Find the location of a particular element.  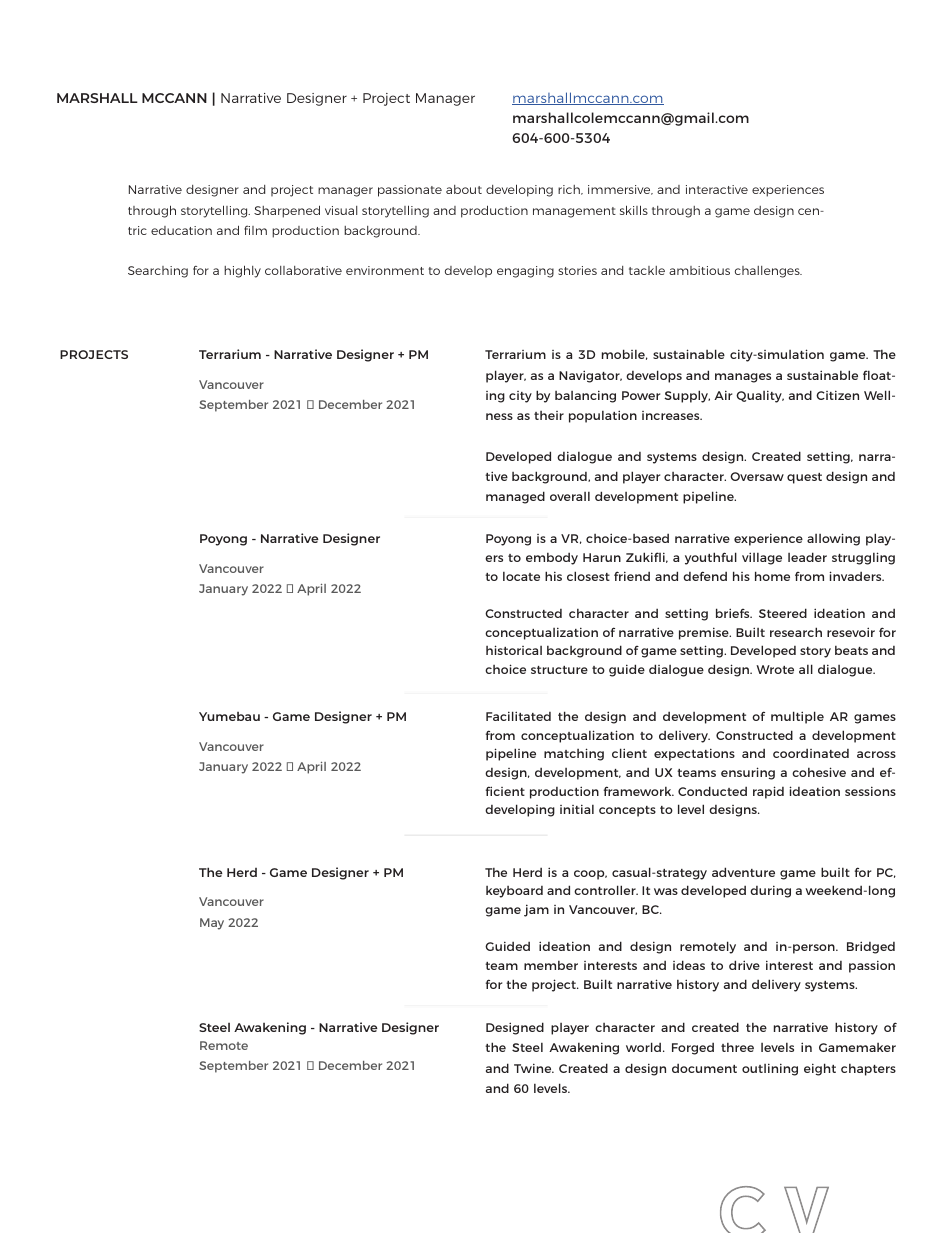

quest is located at coordinates (804, 478).
